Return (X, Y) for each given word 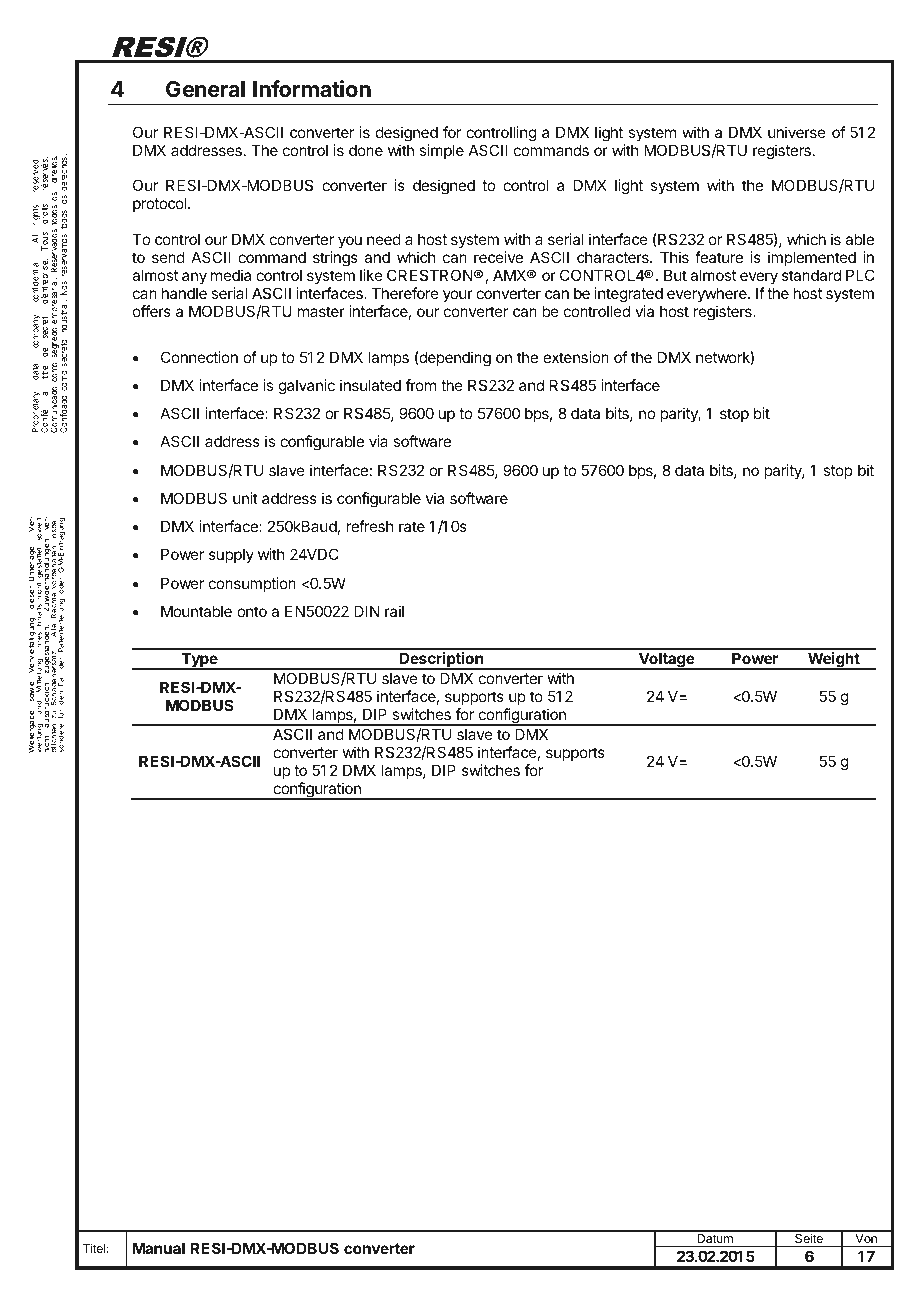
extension (576, 357)
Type (199, 661)
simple (441, 151)
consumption (252, 584)
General (205, 89)
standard (811, 275)
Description (442, 661)
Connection (199, 357)
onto (252, 611)
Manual (158, 1248)
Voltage (666, 661)
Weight (834, 661)
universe (797, 132)
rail (394, 611)
